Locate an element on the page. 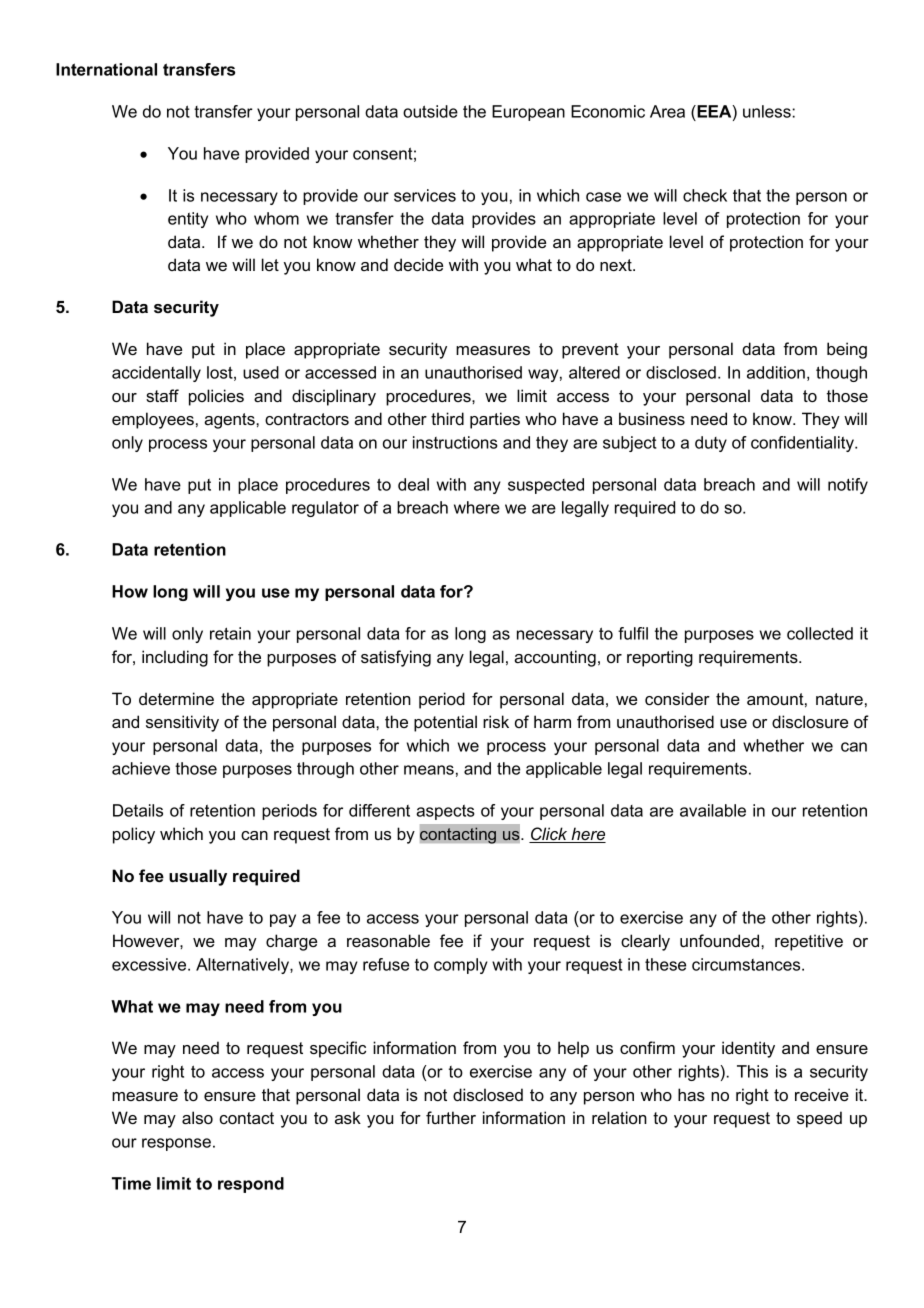 Image resolution: width=924 pixels, height=1308 pixels. outside is located at coordinates (430, 111).
